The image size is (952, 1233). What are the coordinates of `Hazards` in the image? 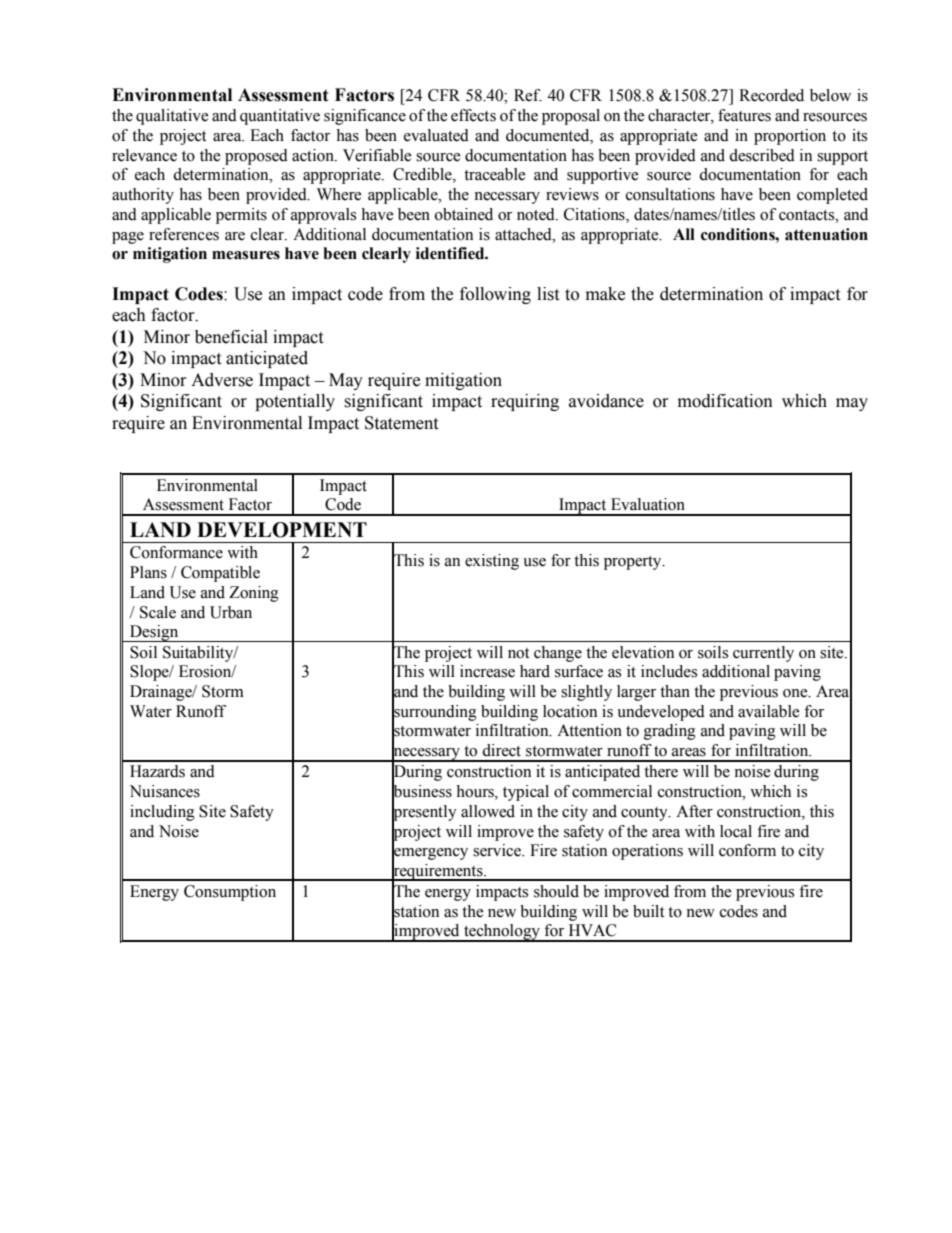 It's located at (157, 771).
